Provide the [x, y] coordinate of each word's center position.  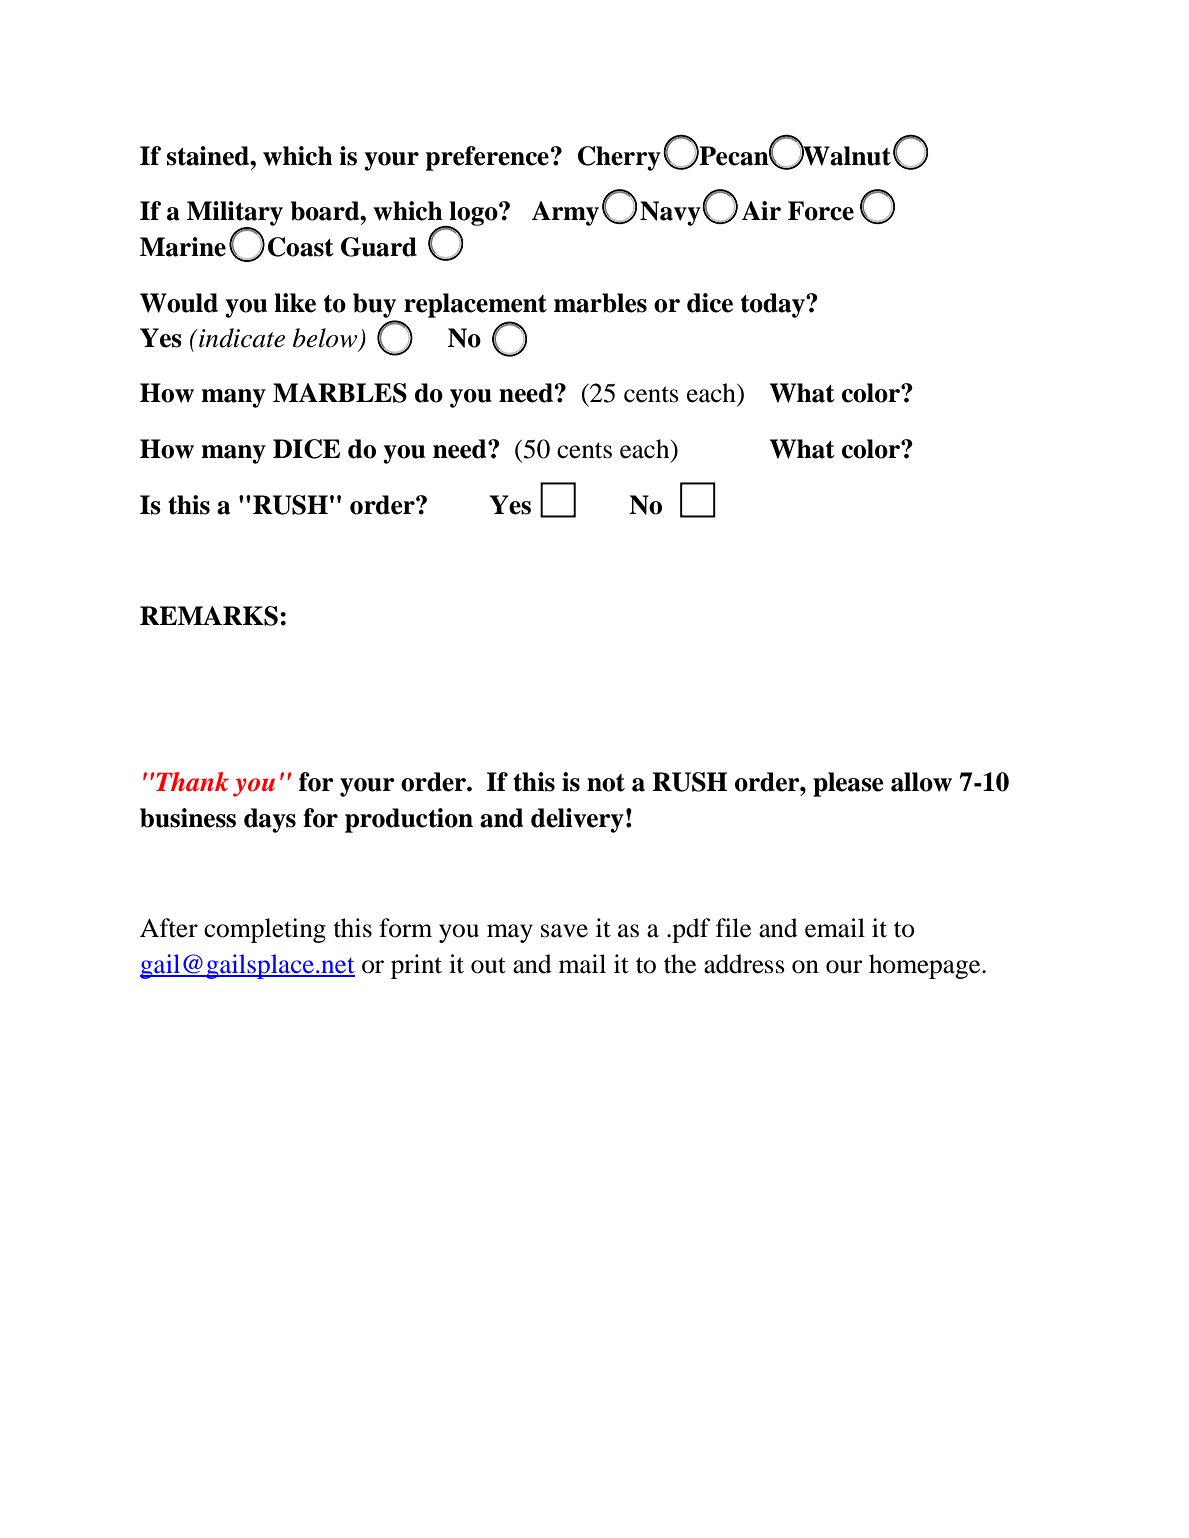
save [564, 931]
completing [265, 930]
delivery [577, 820]
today [774, 305]
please [848, 784]
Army [565, 213]
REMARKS [209, 616]
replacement [475, 305]
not [606, 783]
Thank [191, 782]
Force [821, 211]
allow [921, 782]
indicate [241, 338]
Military [235, 214]
